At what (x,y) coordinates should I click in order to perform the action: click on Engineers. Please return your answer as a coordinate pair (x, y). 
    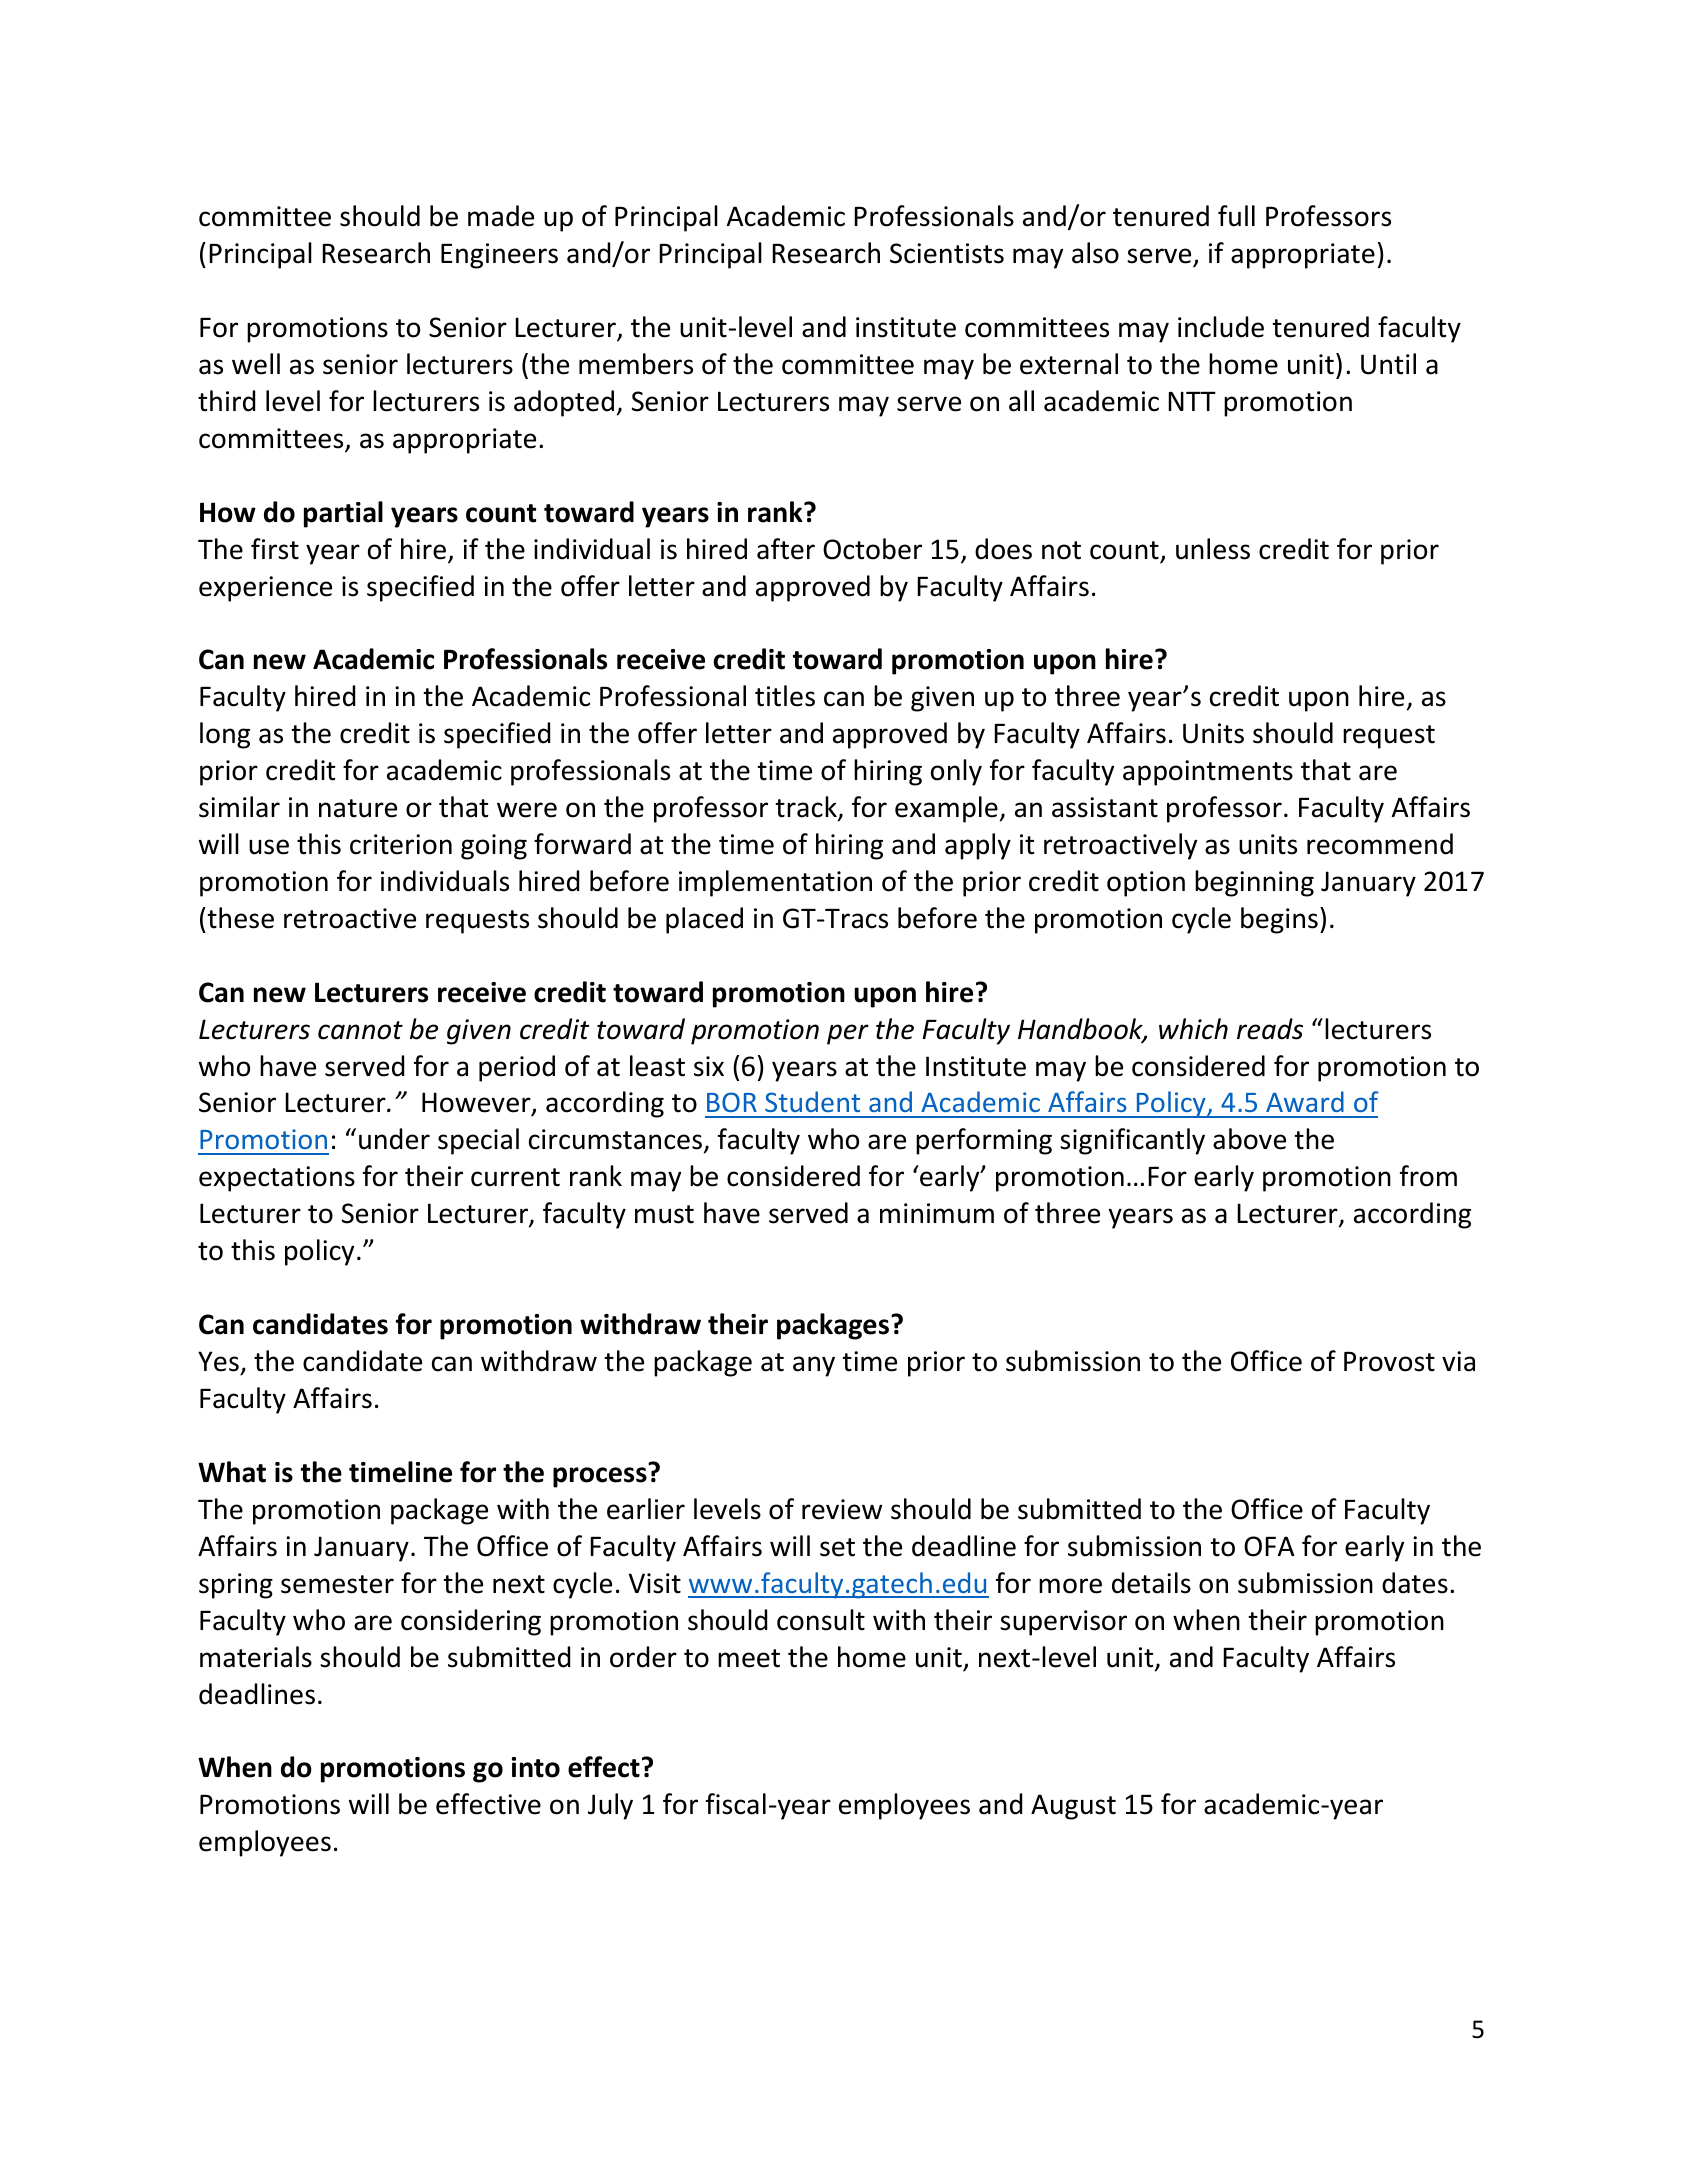
    Looking at the image, I should click on (499, 256).
